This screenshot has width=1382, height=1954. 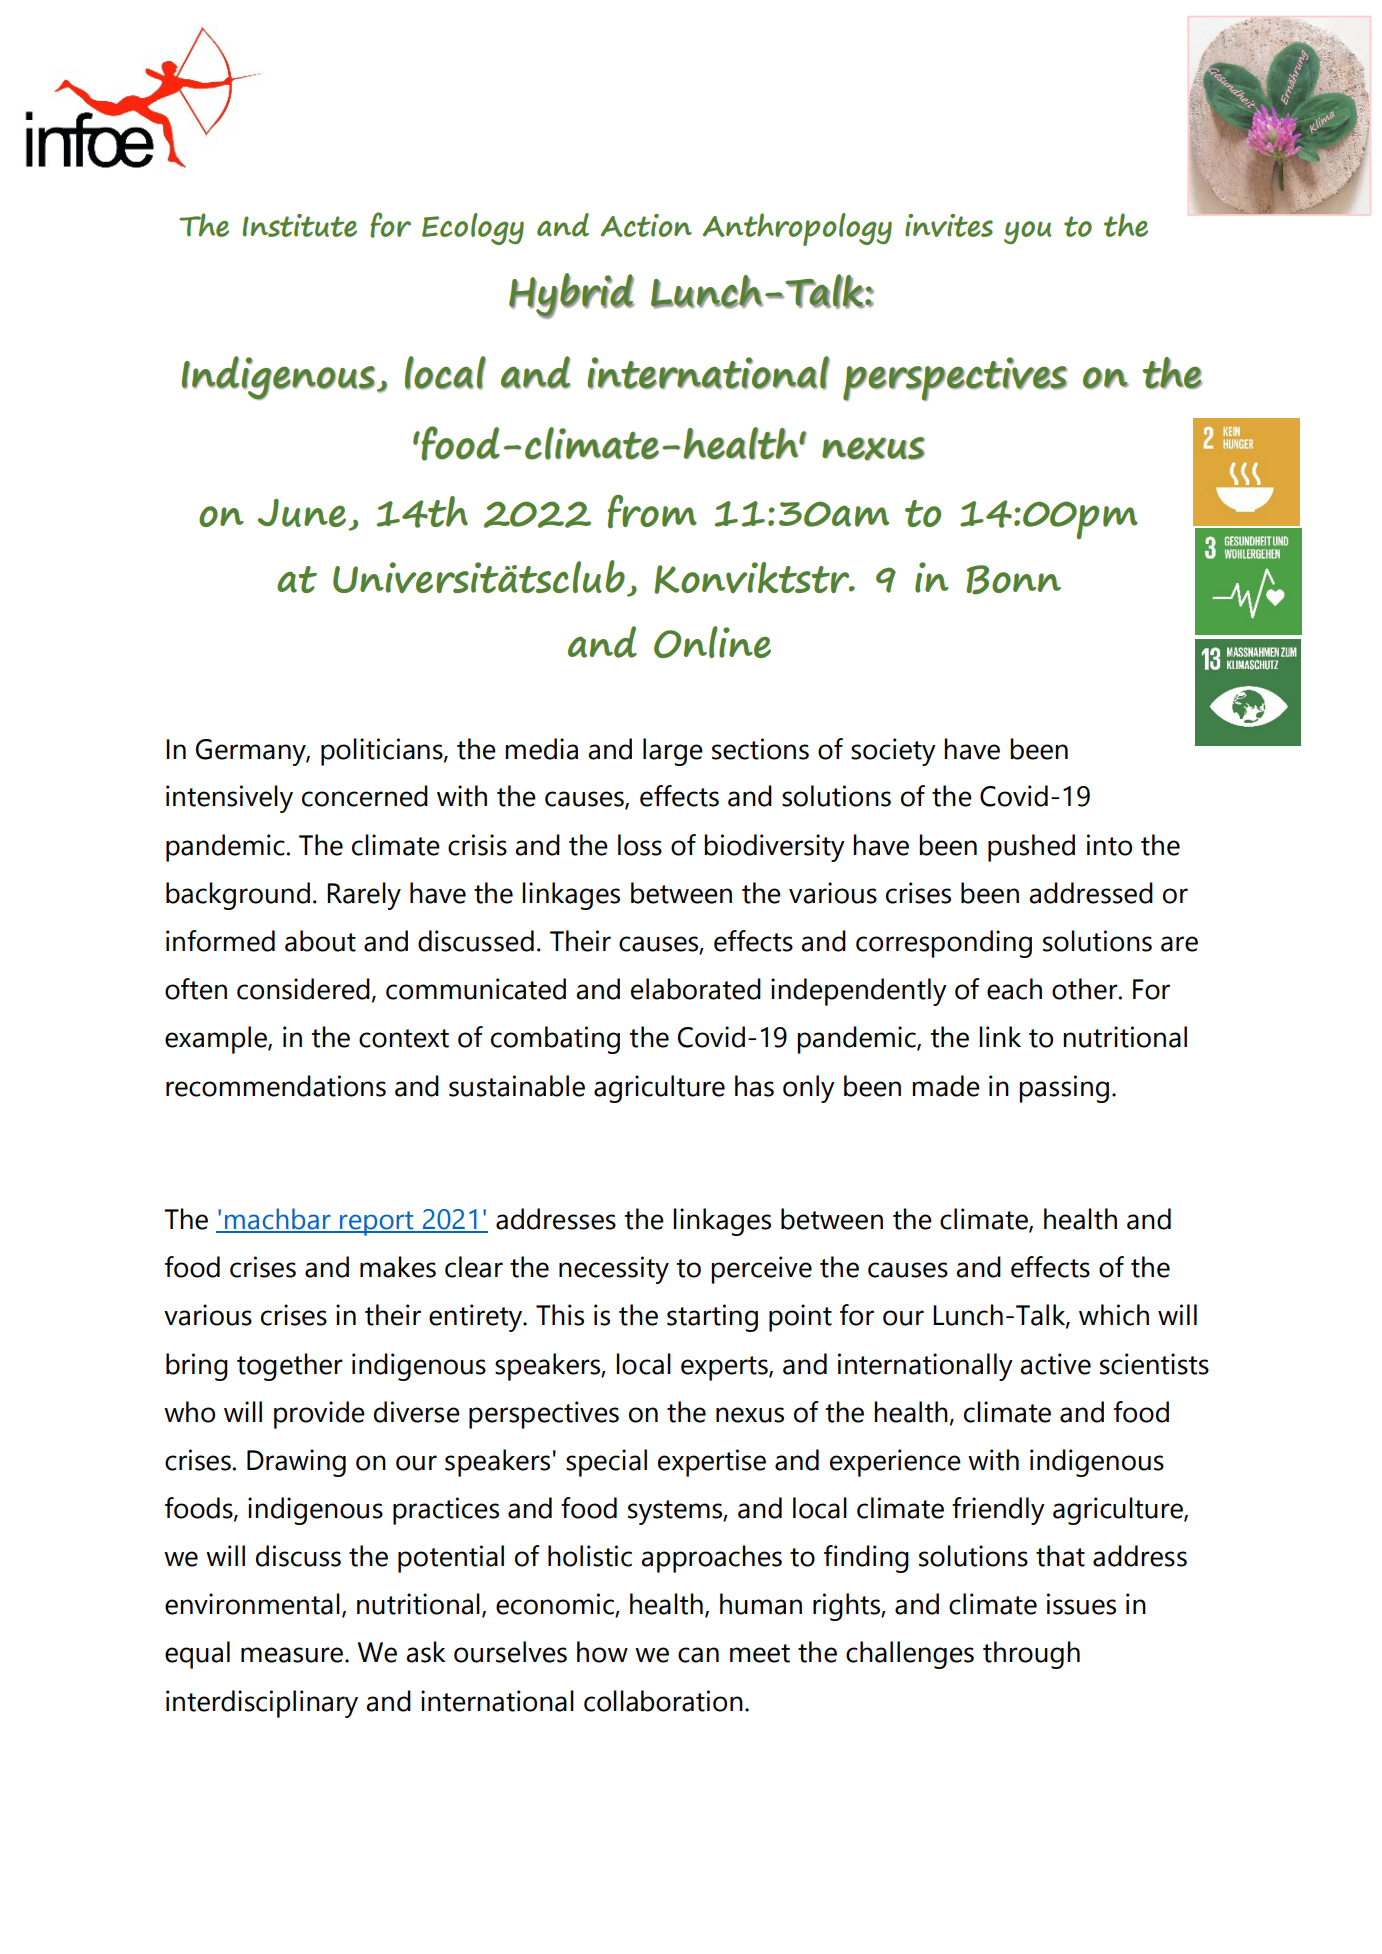 I want to click on concerned, so click(x=365, y=796).
